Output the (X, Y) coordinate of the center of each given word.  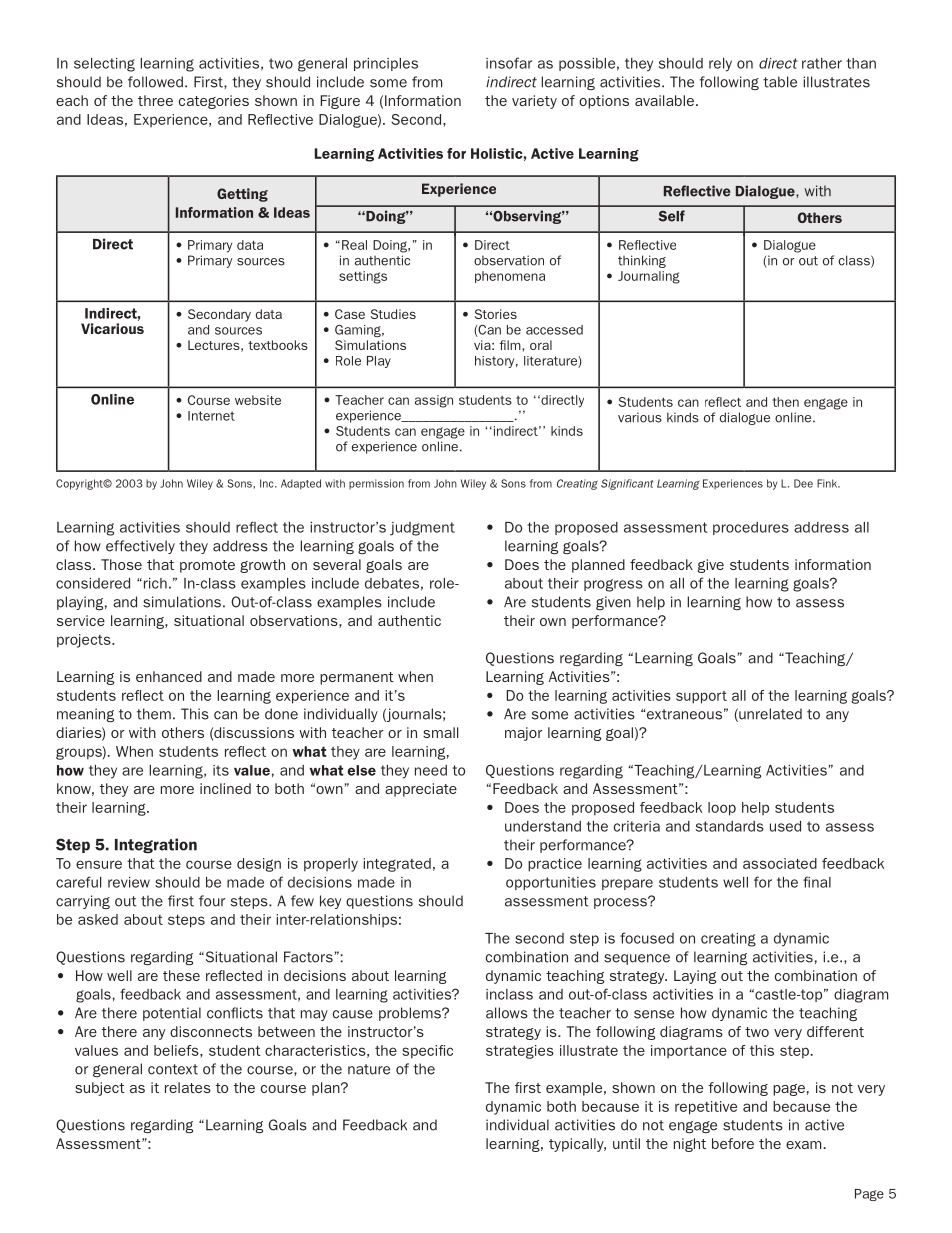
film (511, 345)
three (155, 100)
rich (154, 583)
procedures (751, 528)
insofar (509, 63)
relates (188, 1087)
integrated (397, 865)
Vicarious (112, 328)
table (780, 82)
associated (780, 863)
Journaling (649, 277)
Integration (156, 846)
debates (392, 583)
